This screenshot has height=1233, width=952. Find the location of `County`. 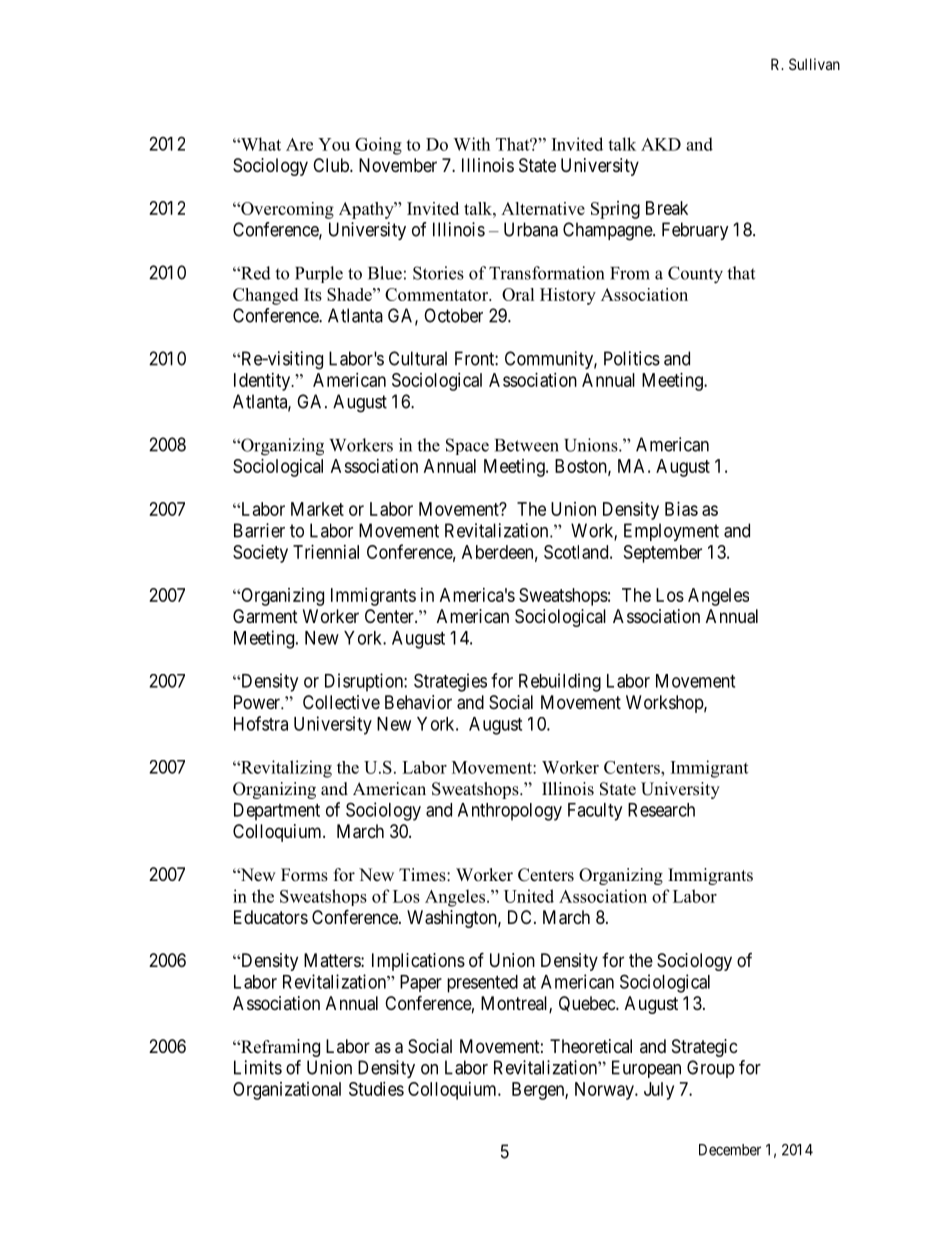

County is located at coordinates (695, 275).
